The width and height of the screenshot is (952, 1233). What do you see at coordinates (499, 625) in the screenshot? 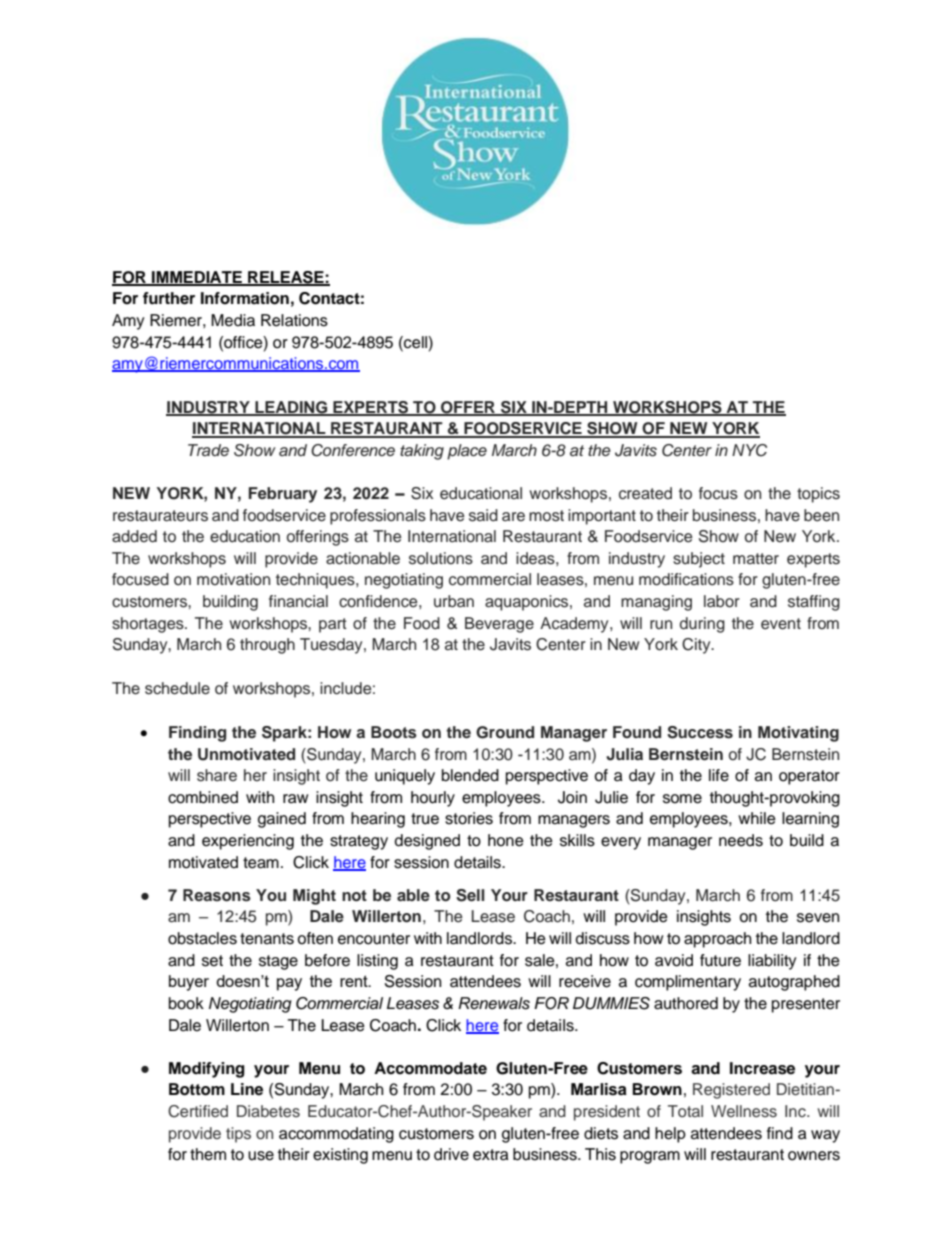
I see `Beverage` at bounding box center [499, 625].
